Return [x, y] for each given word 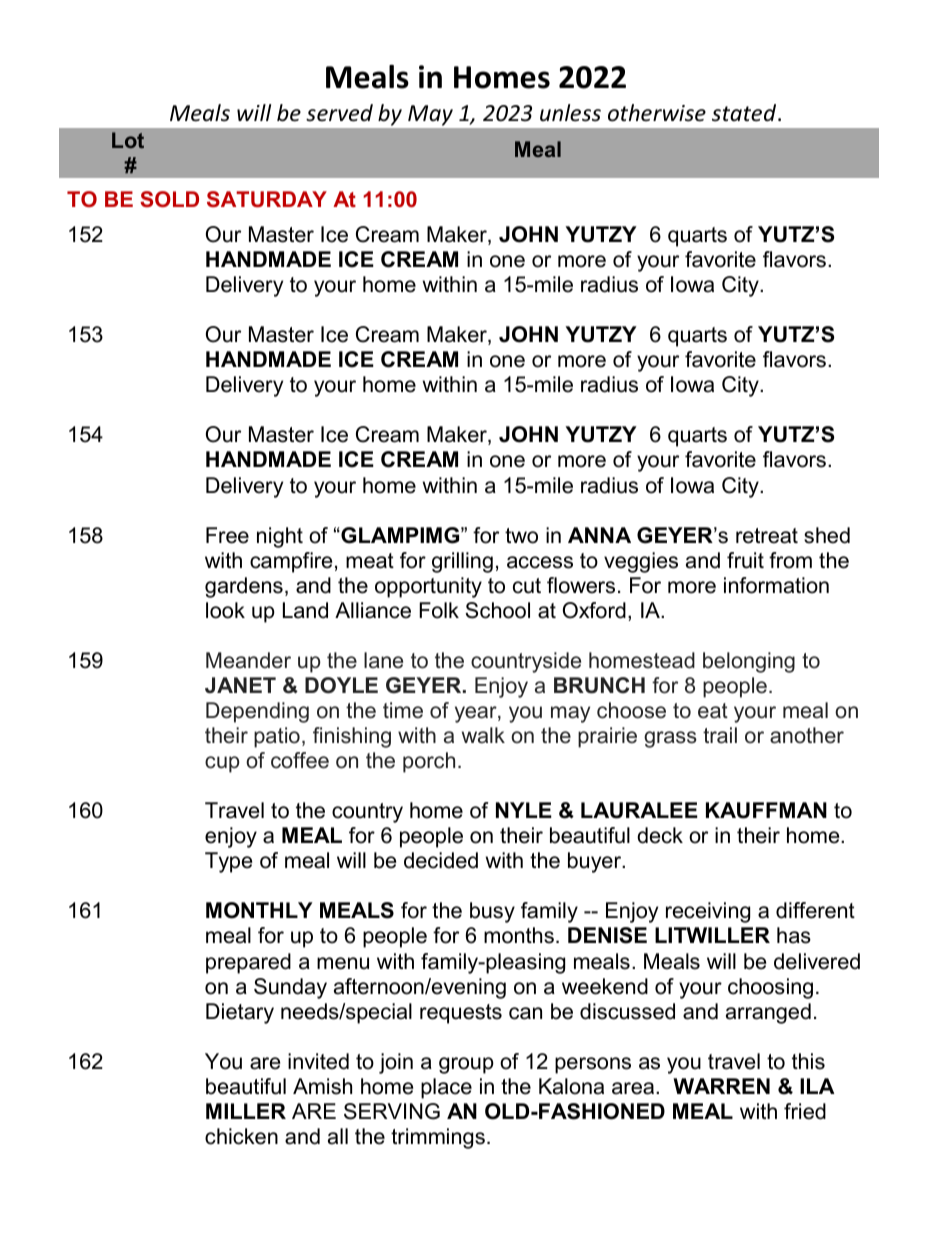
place [446, 1088]
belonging [749, 662]
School [497, 610]
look [225, 610]
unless [570, 113]
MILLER [246, 1111]
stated [745, 113]
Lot [128, 140]
